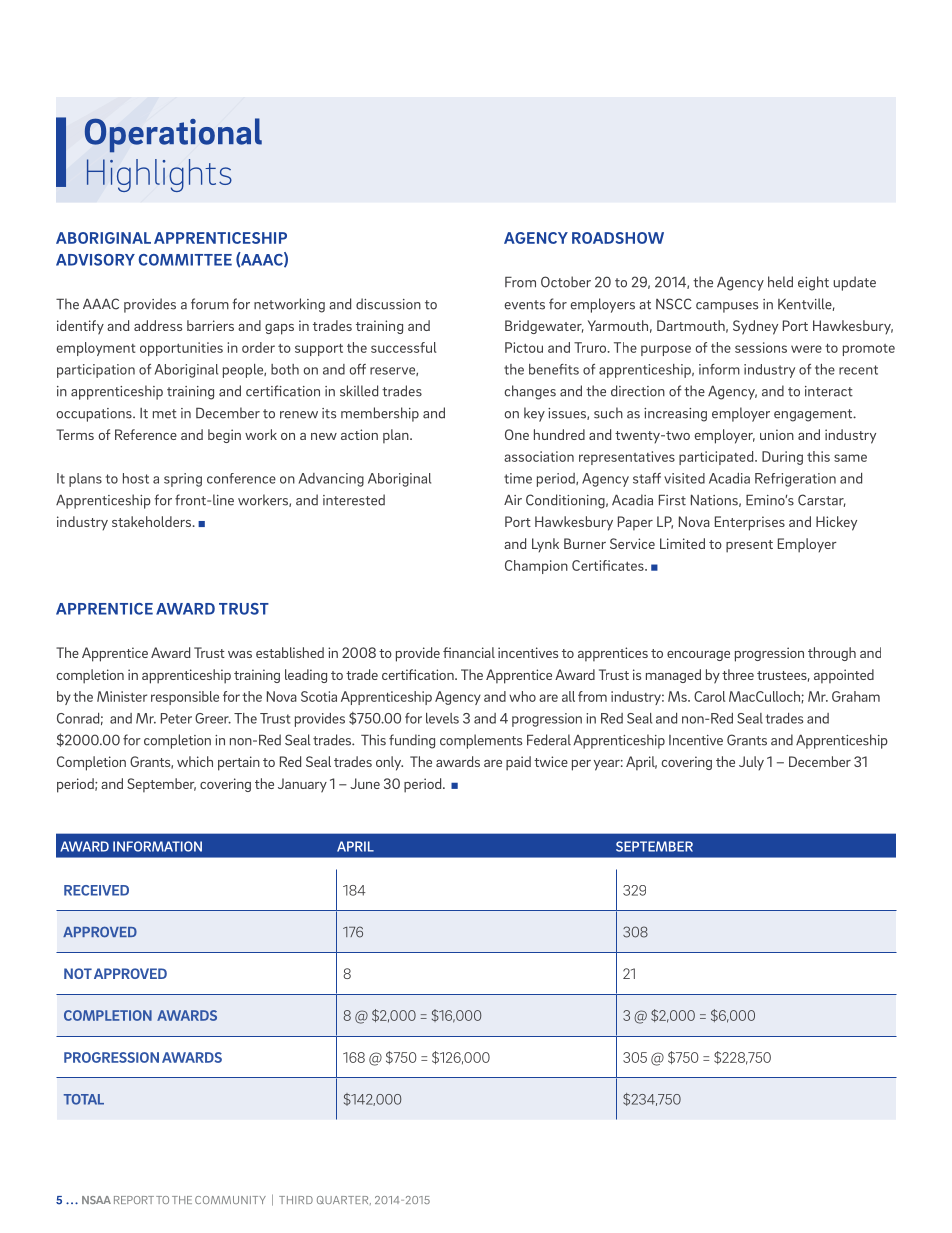 This screenshot has width=952, height=1233. What do you see at coordinates (780, 282) in the screenshot?
I see `held` at bounding box center [780, 282].
